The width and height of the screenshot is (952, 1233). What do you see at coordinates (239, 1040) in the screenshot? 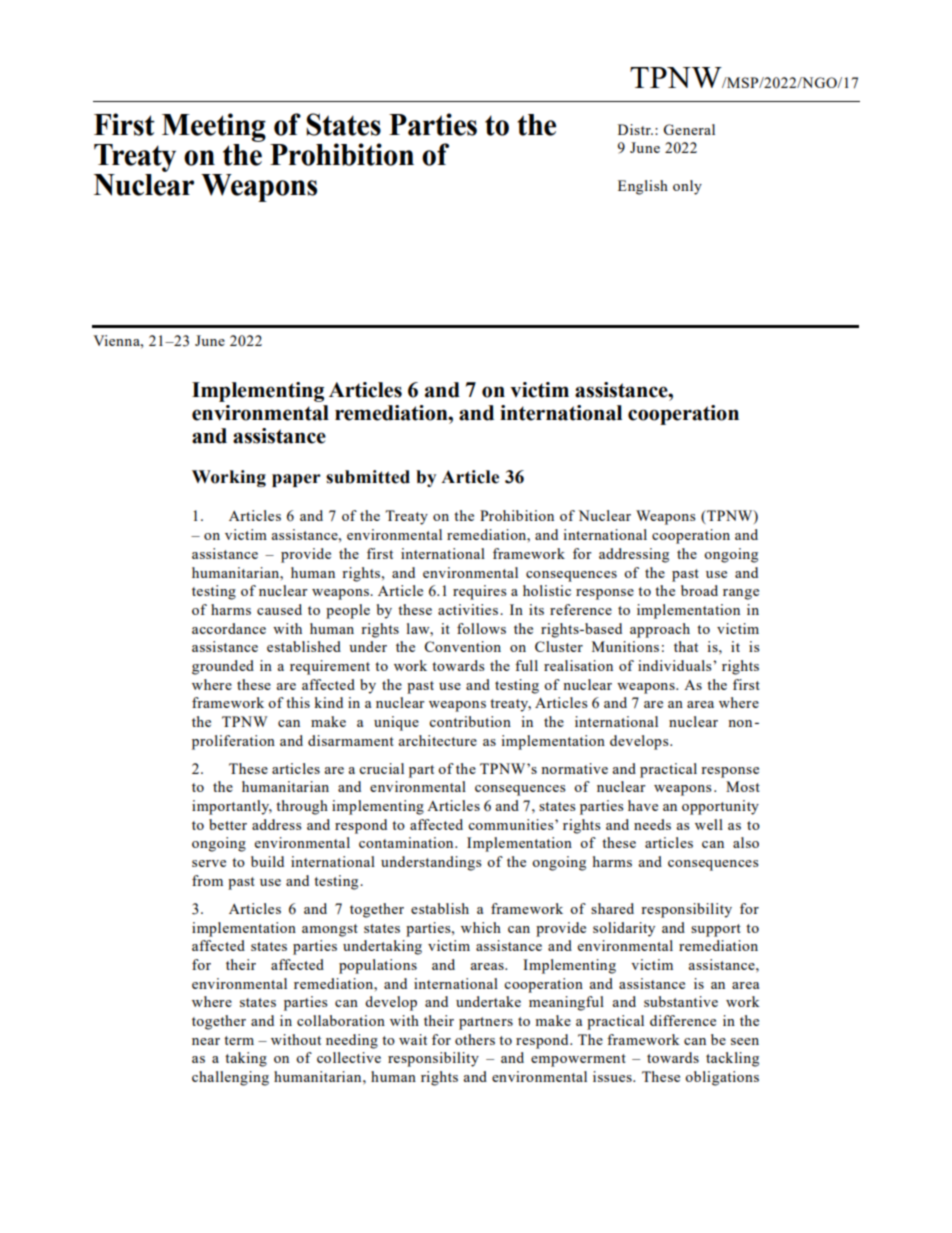
I see `term` at bounding box center [239, 1040].
